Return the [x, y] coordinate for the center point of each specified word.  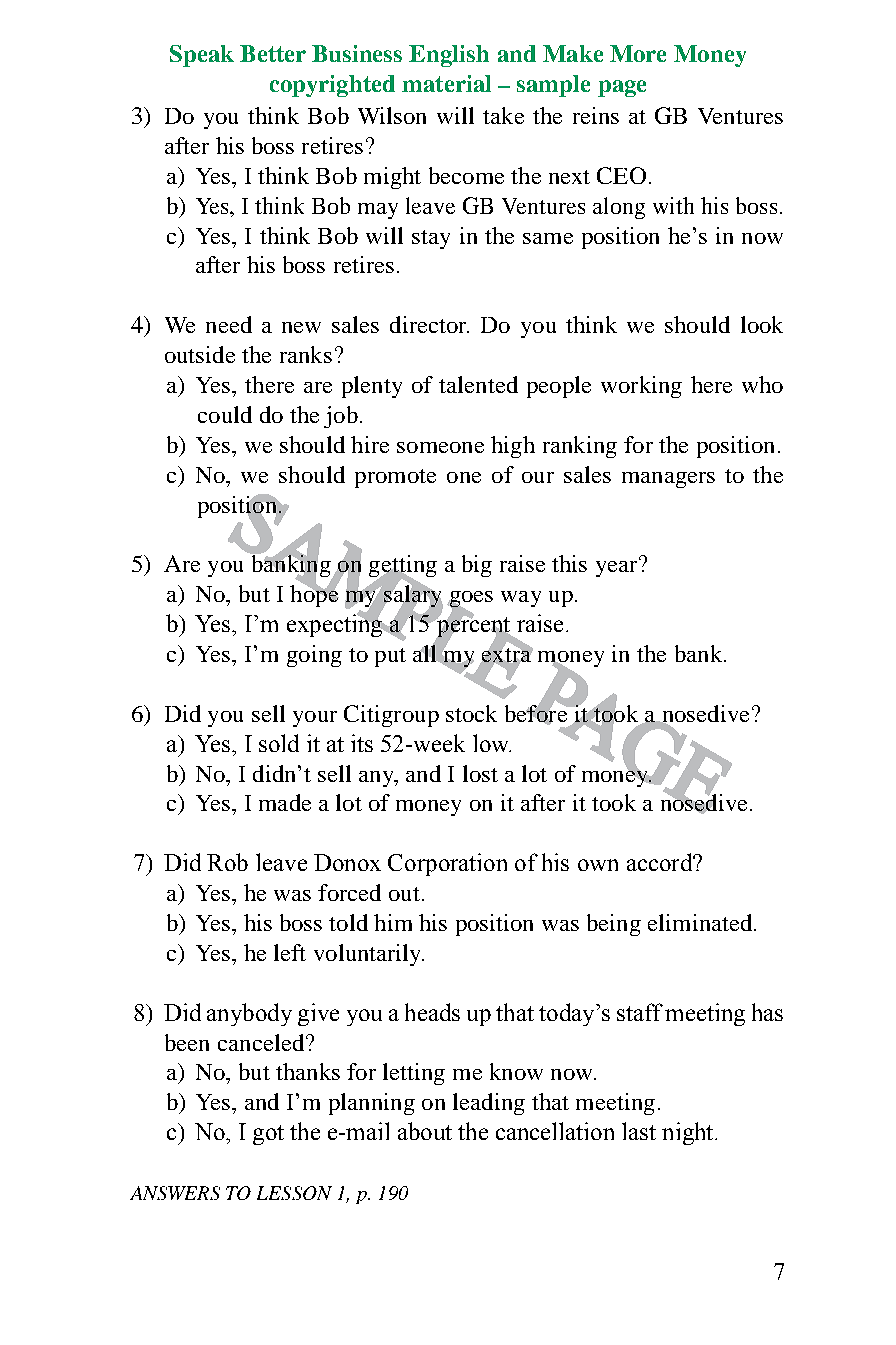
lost [480, 773]
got [268, 1135]
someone [440, 447]
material [446, 83]
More [638, 53]
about [425, 1131]
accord [660, 862]
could [225, 414]
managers [668, 480]
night [689, 1133]
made [285, 802]
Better [273, 53]
